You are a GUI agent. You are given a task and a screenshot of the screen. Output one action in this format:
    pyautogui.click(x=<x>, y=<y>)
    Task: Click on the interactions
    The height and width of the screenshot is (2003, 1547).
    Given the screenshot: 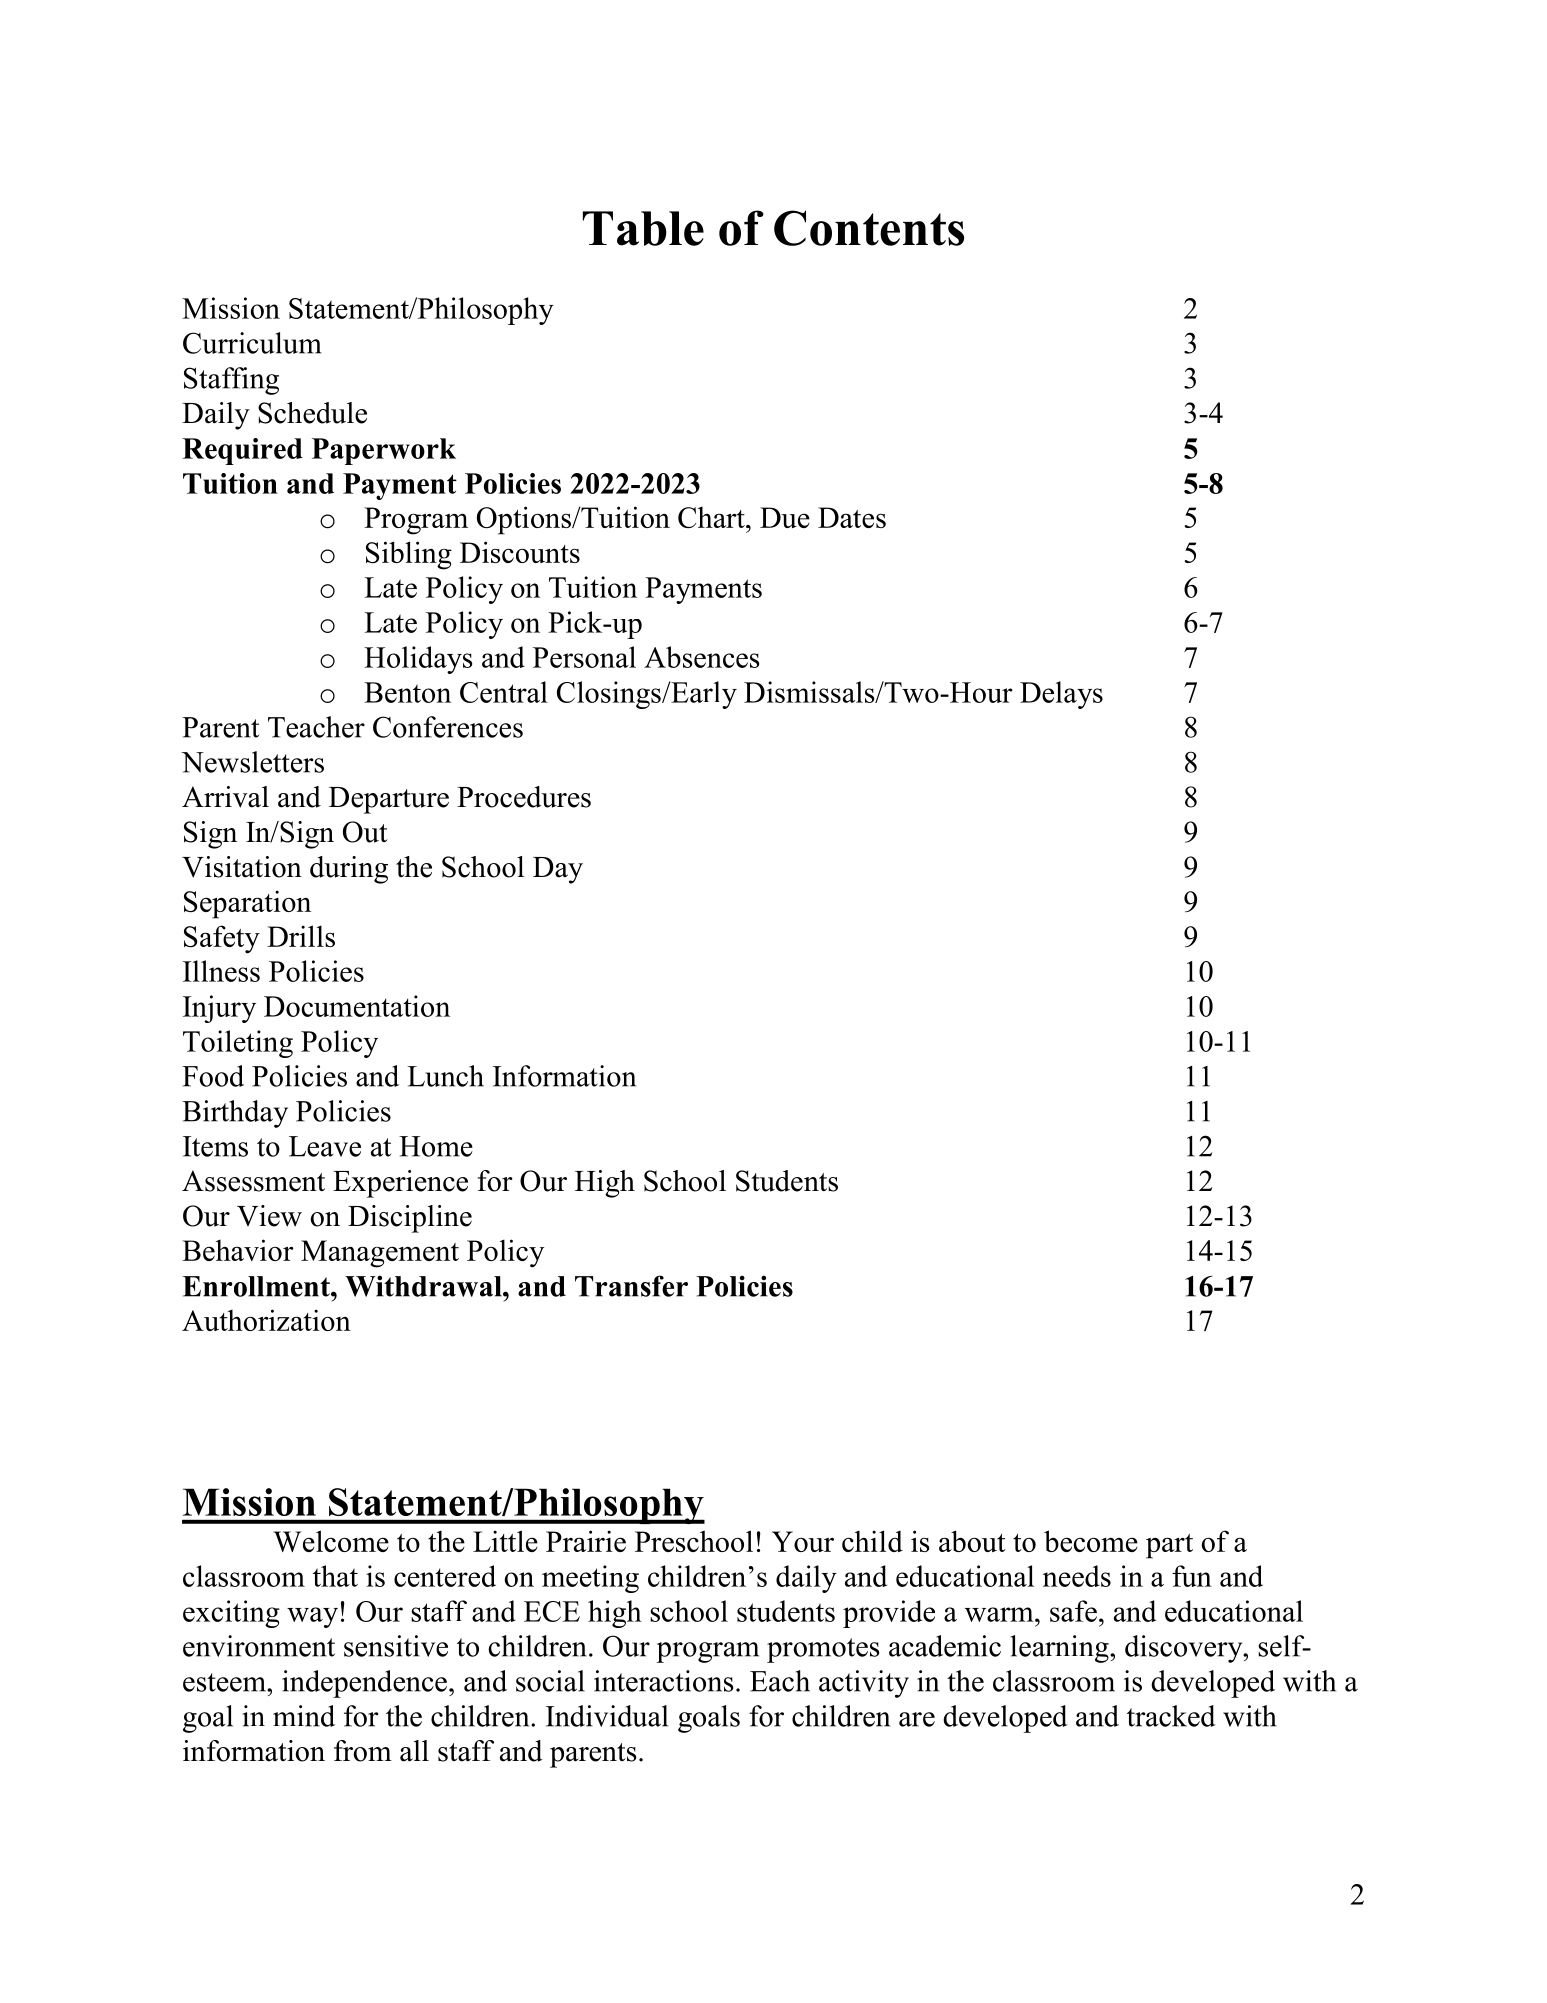 What is the action you would take?
    pyautogui.click(x=664, y=1681)
